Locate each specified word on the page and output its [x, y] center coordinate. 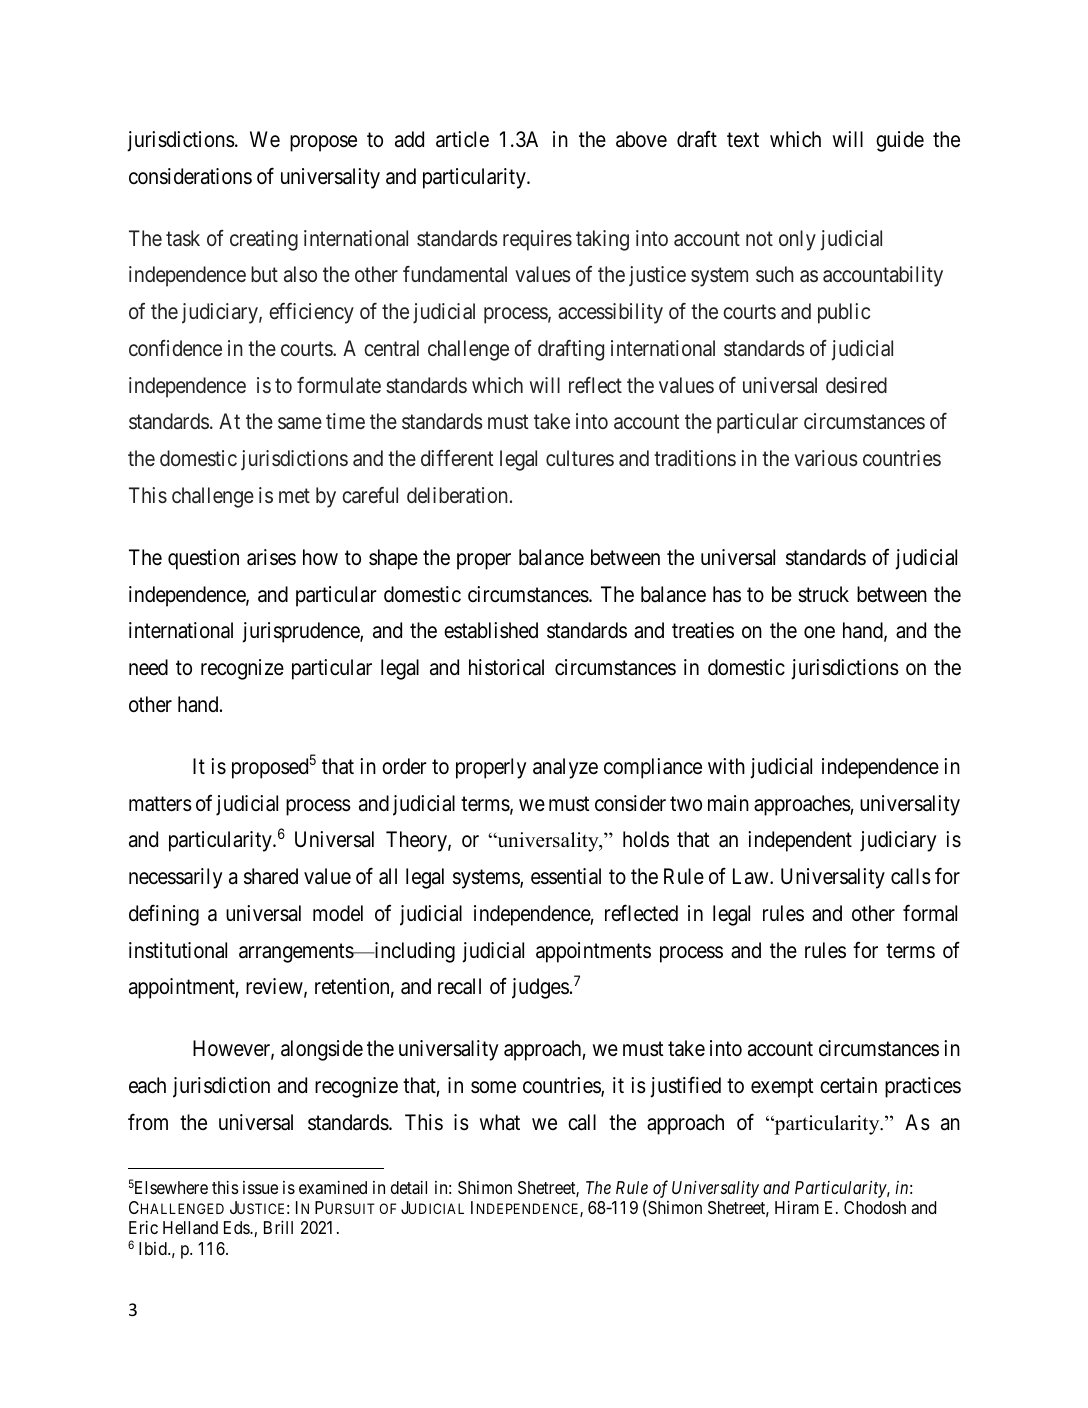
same [300, 424]
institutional [178, 950]
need [148, 667]
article [462, 139]
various [826, 458]
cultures [580, 458]
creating [264, 240]
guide [900, 141]
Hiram [797, 1208]
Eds [237, 1227]
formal [930, 913]
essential [566, 876]
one [819, 633]
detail [409, 1188]
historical [506, 667]
